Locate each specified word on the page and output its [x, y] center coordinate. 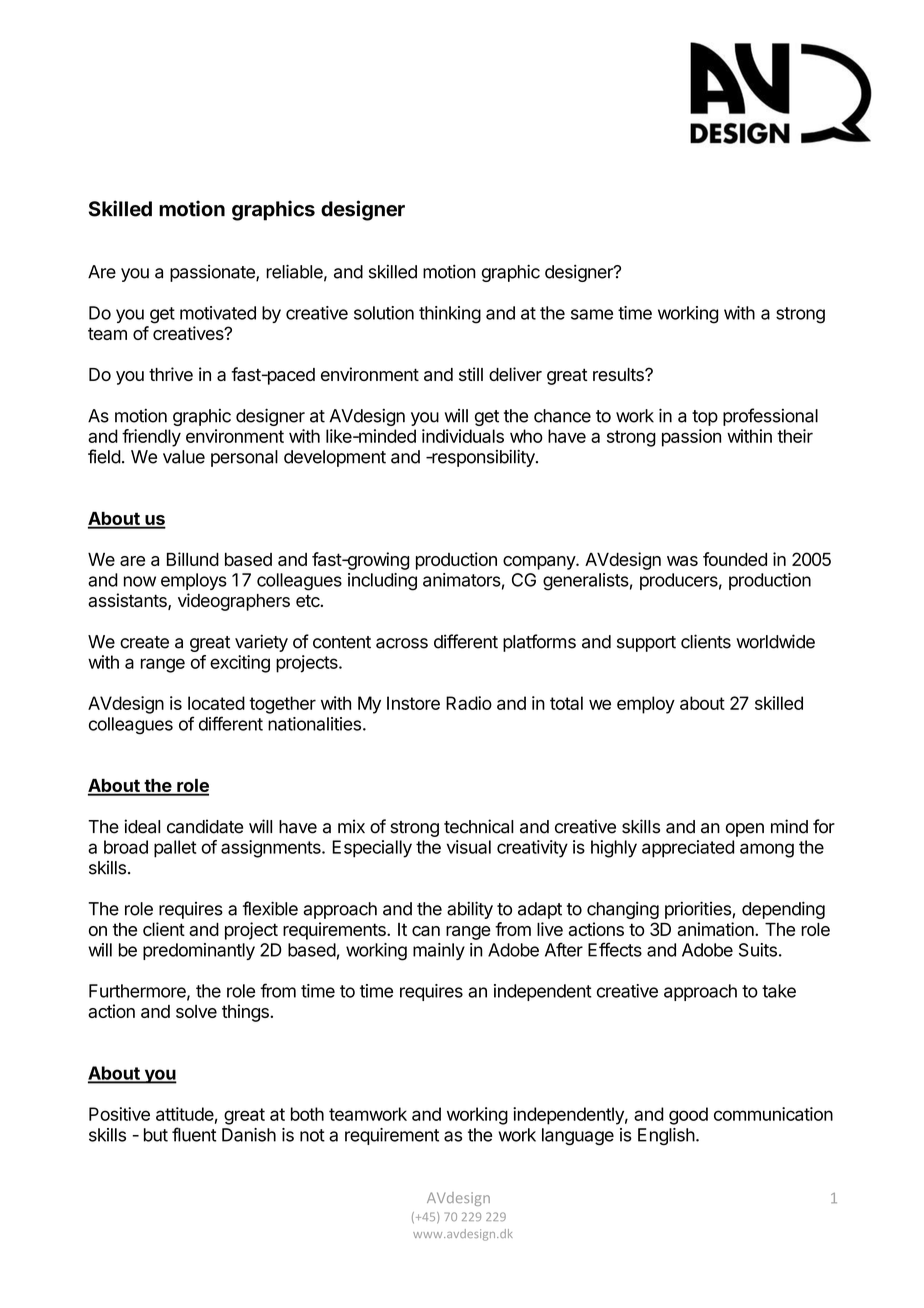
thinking [450, 315]
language [578, 1137]
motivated [218, 313]
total [566, 703]
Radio [469, 703]
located [216, 703]
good [688, 1116]
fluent [194, 1134]
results [619, 374]
